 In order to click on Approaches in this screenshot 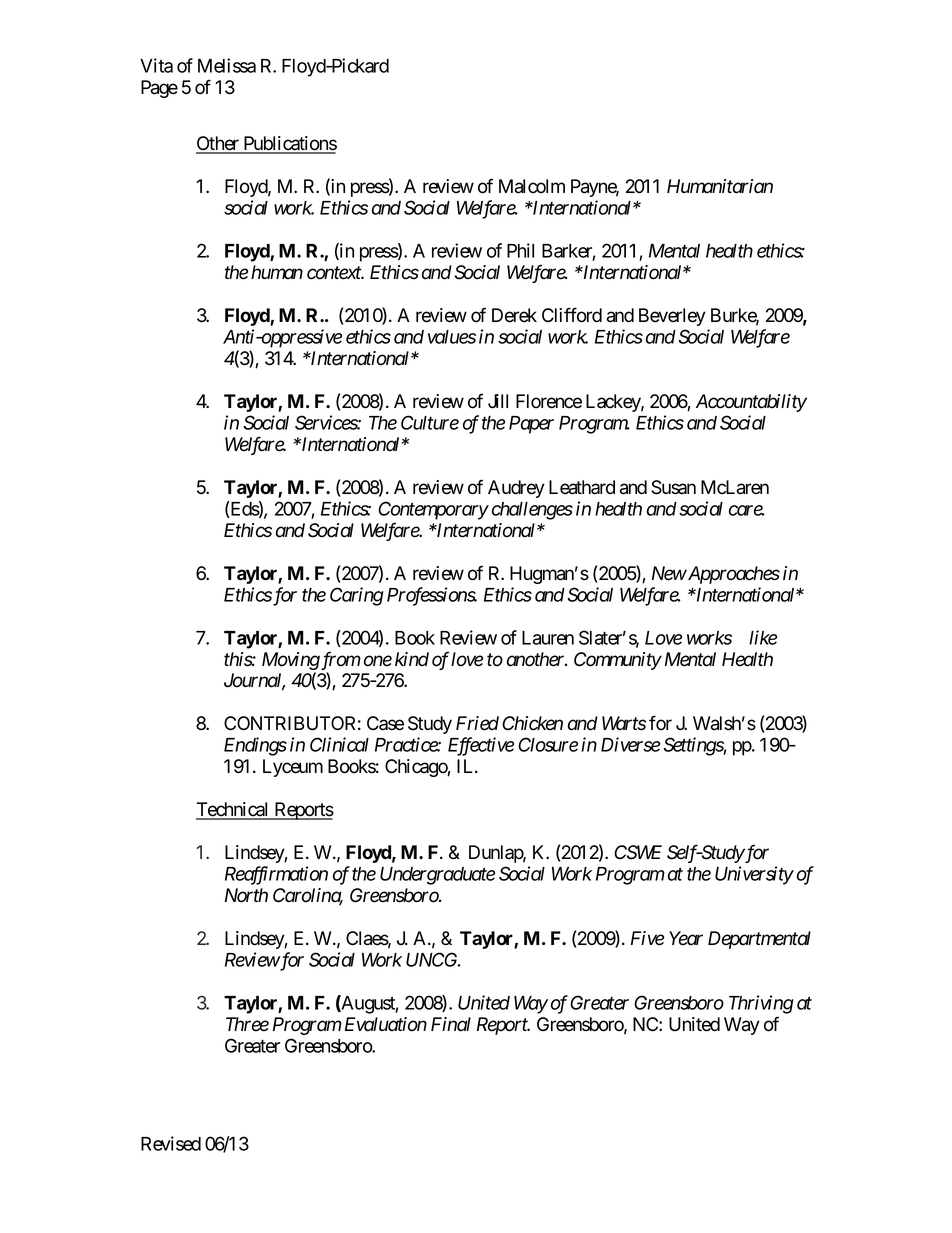, I will do `click(733, 575)`.
